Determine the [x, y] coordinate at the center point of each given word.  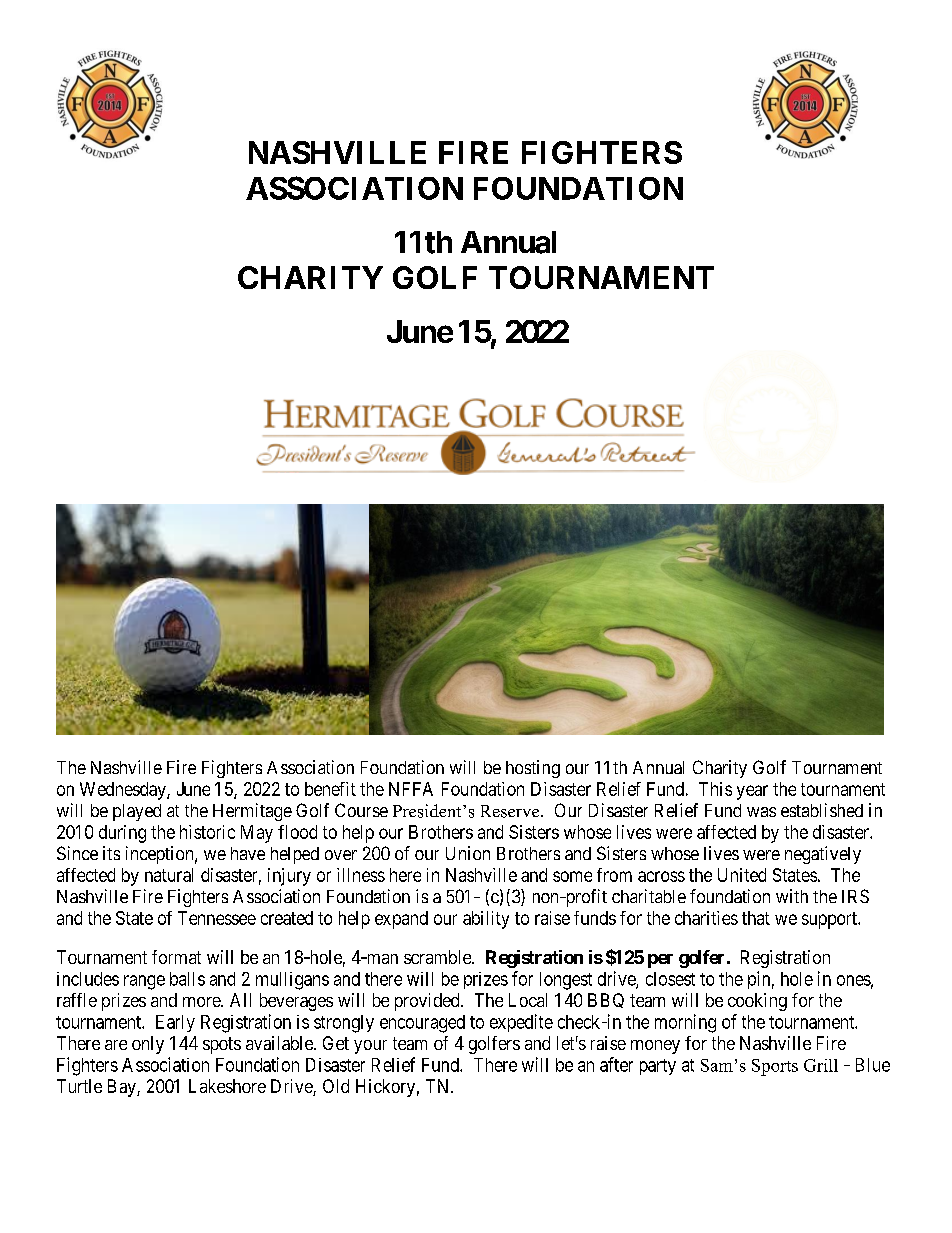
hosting [533, 769]
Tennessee [217, 918]
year [752, 792]
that [756, 918]
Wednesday [124, 791]
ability [486, 920]
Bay [123, 1088]
